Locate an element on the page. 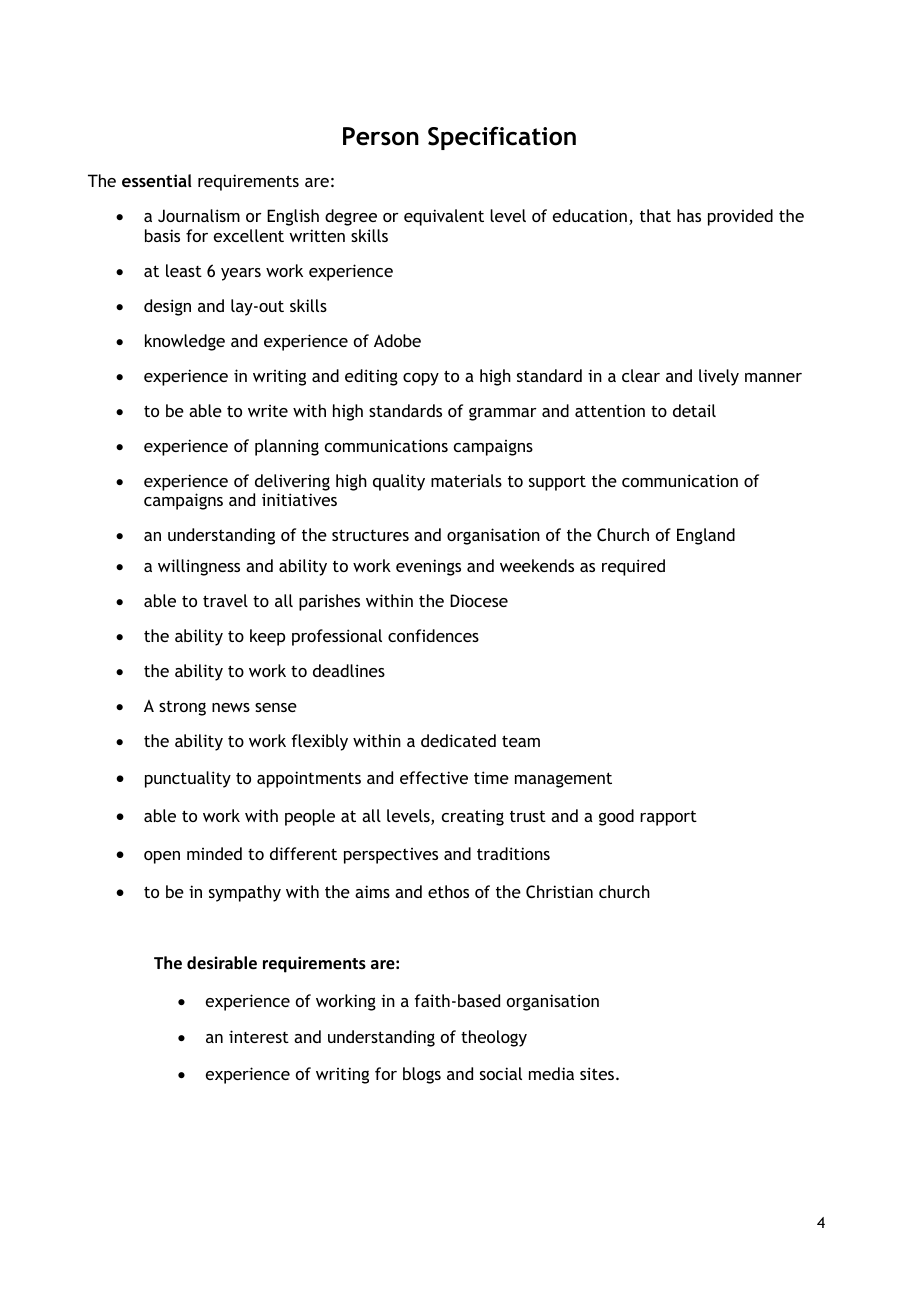 Image resolution: width=924 pixels, height=1308 pixels. punctuality is located at coordinates (188, 779).
